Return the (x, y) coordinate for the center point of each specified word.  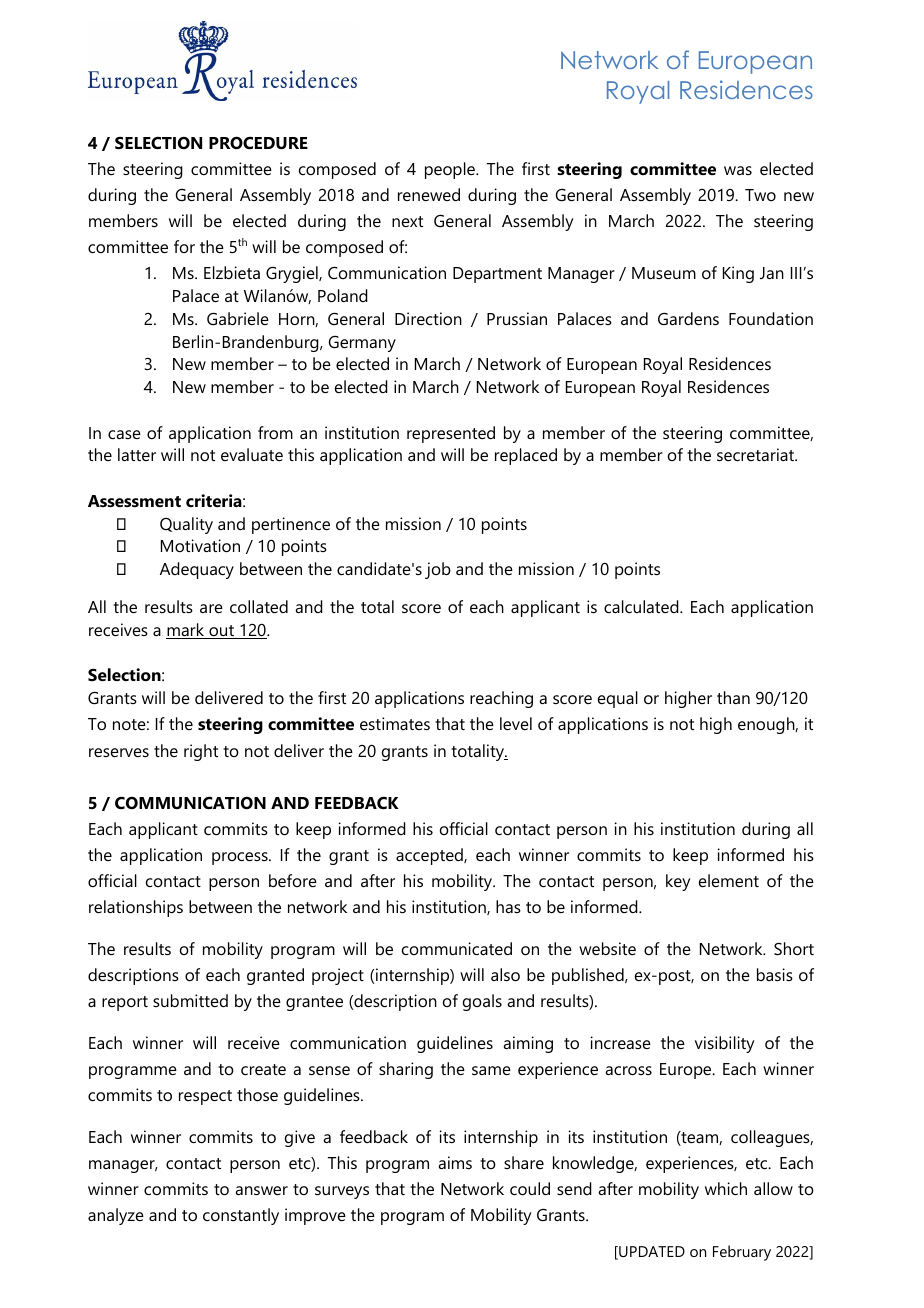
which (726, 1188)
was (738, 170)
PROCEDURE (258, 142)
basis (775, 974)
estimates (395, 723)
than (733, 697)
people (451, 170)
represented (451, 434)
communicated (457, 948)
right (201, 752)
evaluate (252, 454)
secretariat (757, 454)
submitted (190, 1000)
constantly (241, 1216)
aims (455, 1162)
